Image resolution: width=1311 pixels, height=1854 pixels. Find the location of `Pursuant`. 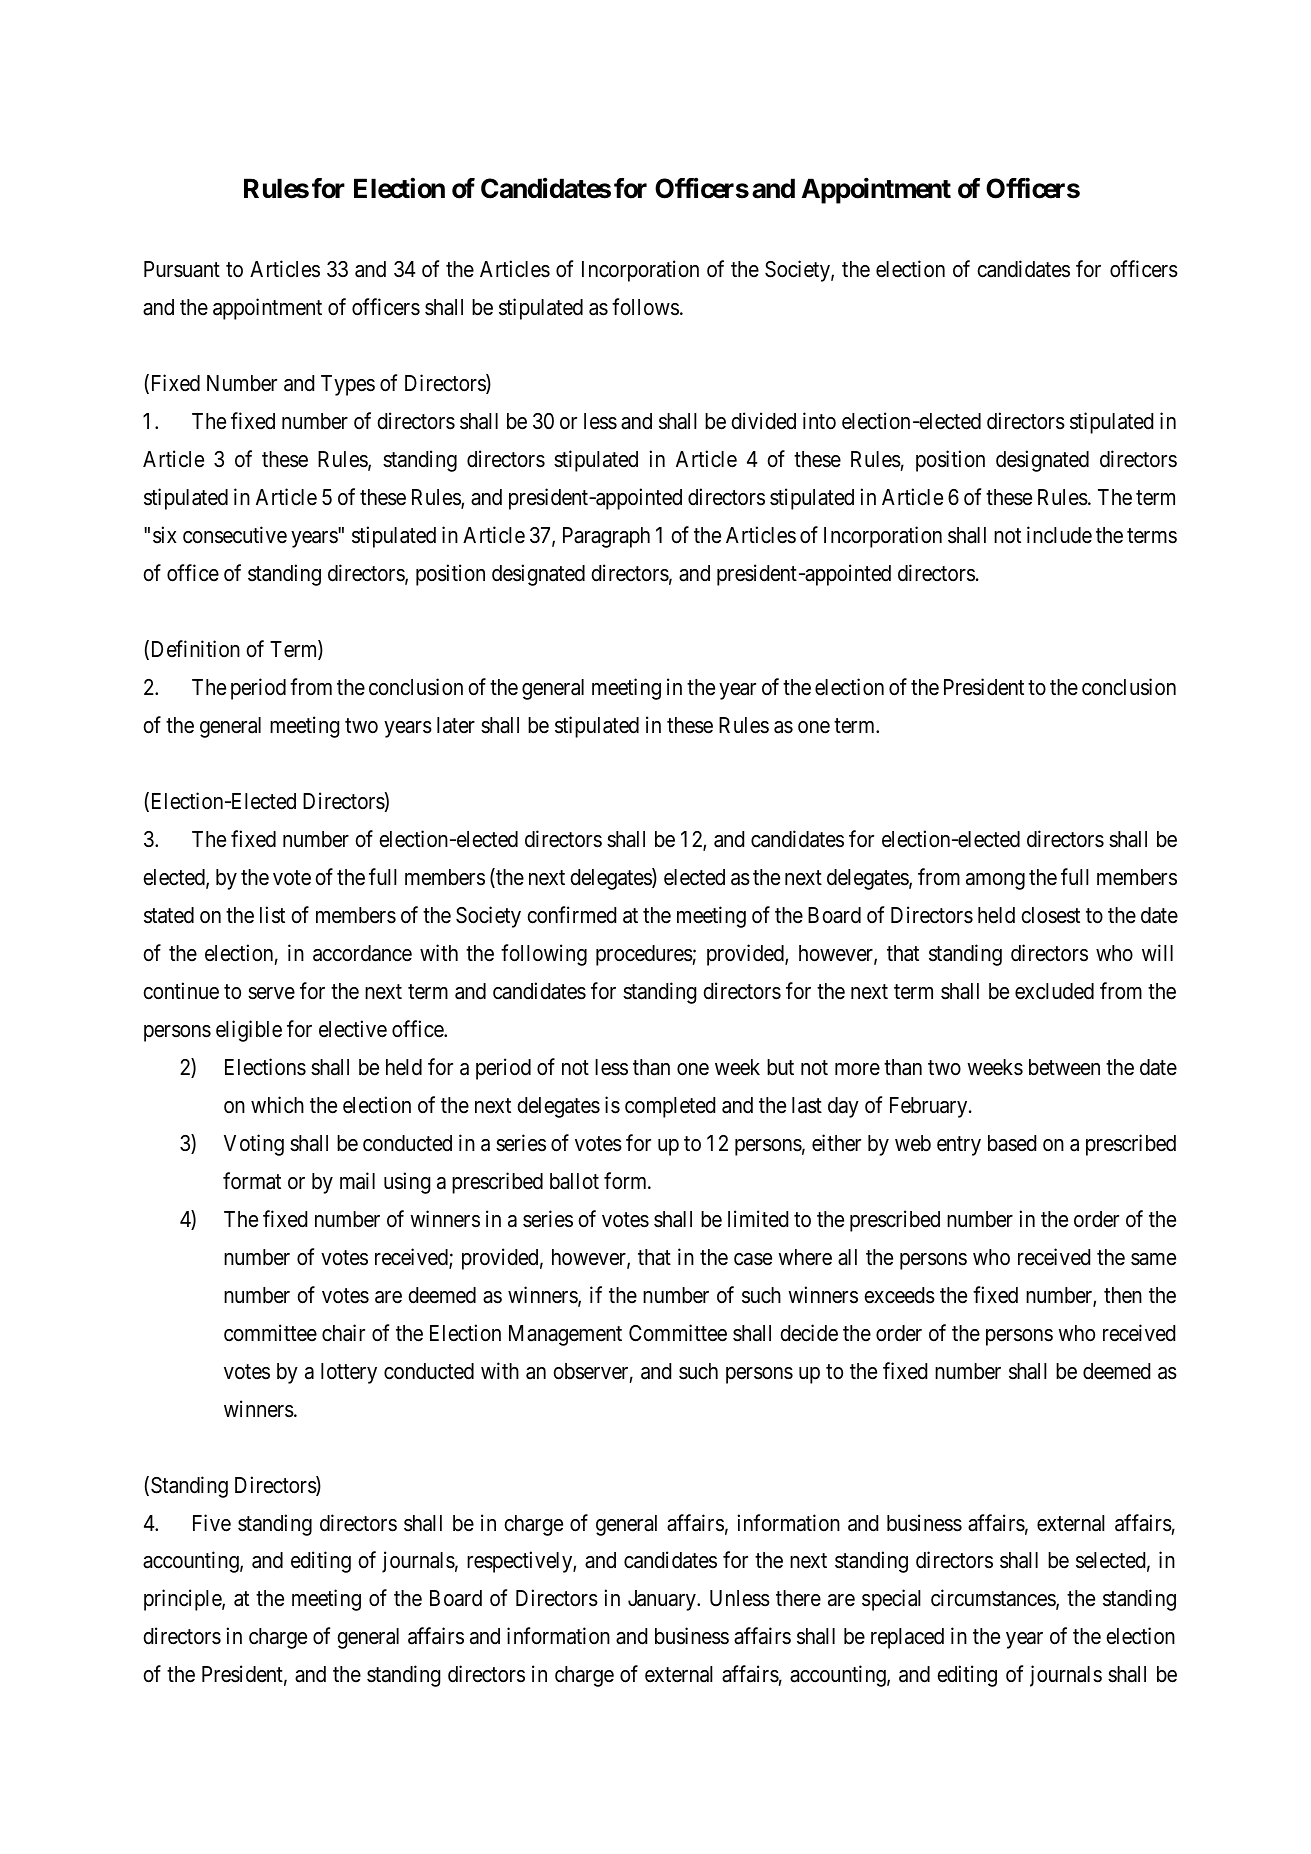

Pursuant is located at coordinates (182, 269).
